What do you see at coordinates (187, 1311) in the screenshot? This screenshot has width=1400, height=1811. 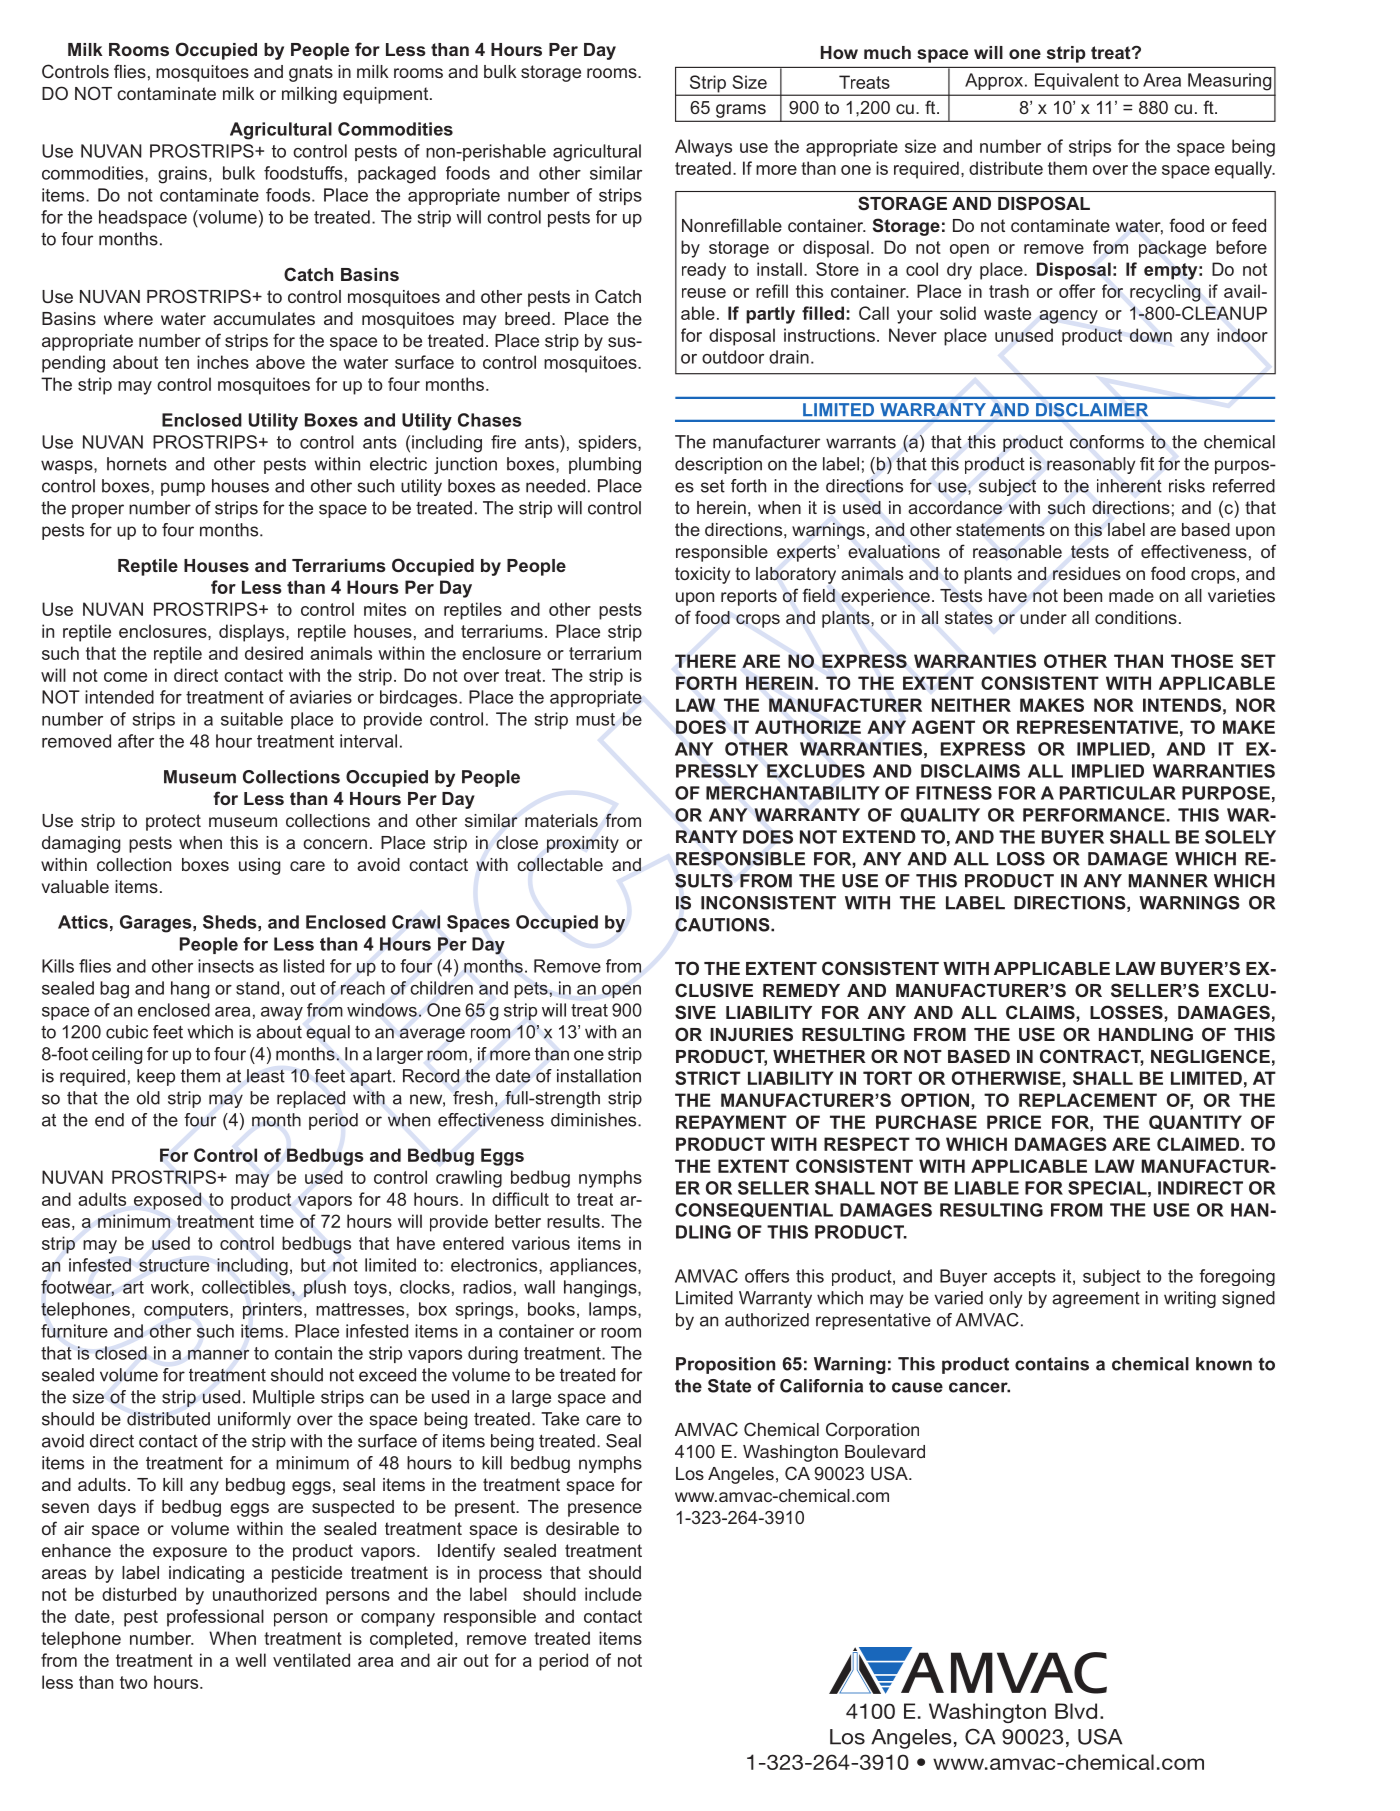 I see `computers` at bounding box center [187, 1311].
